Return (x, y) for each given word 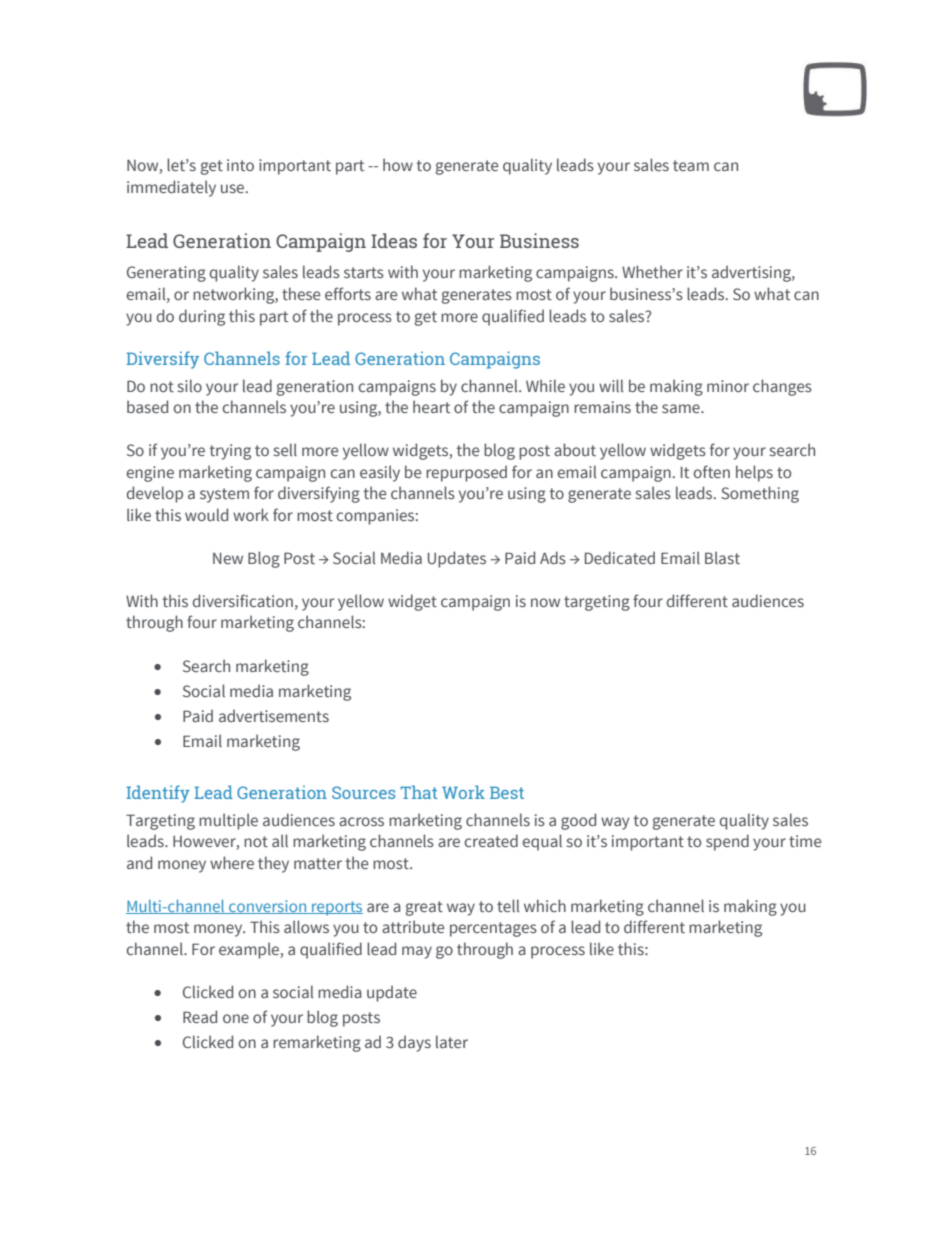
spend (727, 842)
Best (507, 792)
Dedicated (620, 557)
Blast (722, 557)
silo (190, 385)
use (232, 188)
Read (200, 1016)
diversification (243, 600)
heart (431, 406)
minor (728, 386)
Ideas (394, 240)
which (545, 905)
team (691, 165)
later (452, 1041)
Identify (158, 794)
